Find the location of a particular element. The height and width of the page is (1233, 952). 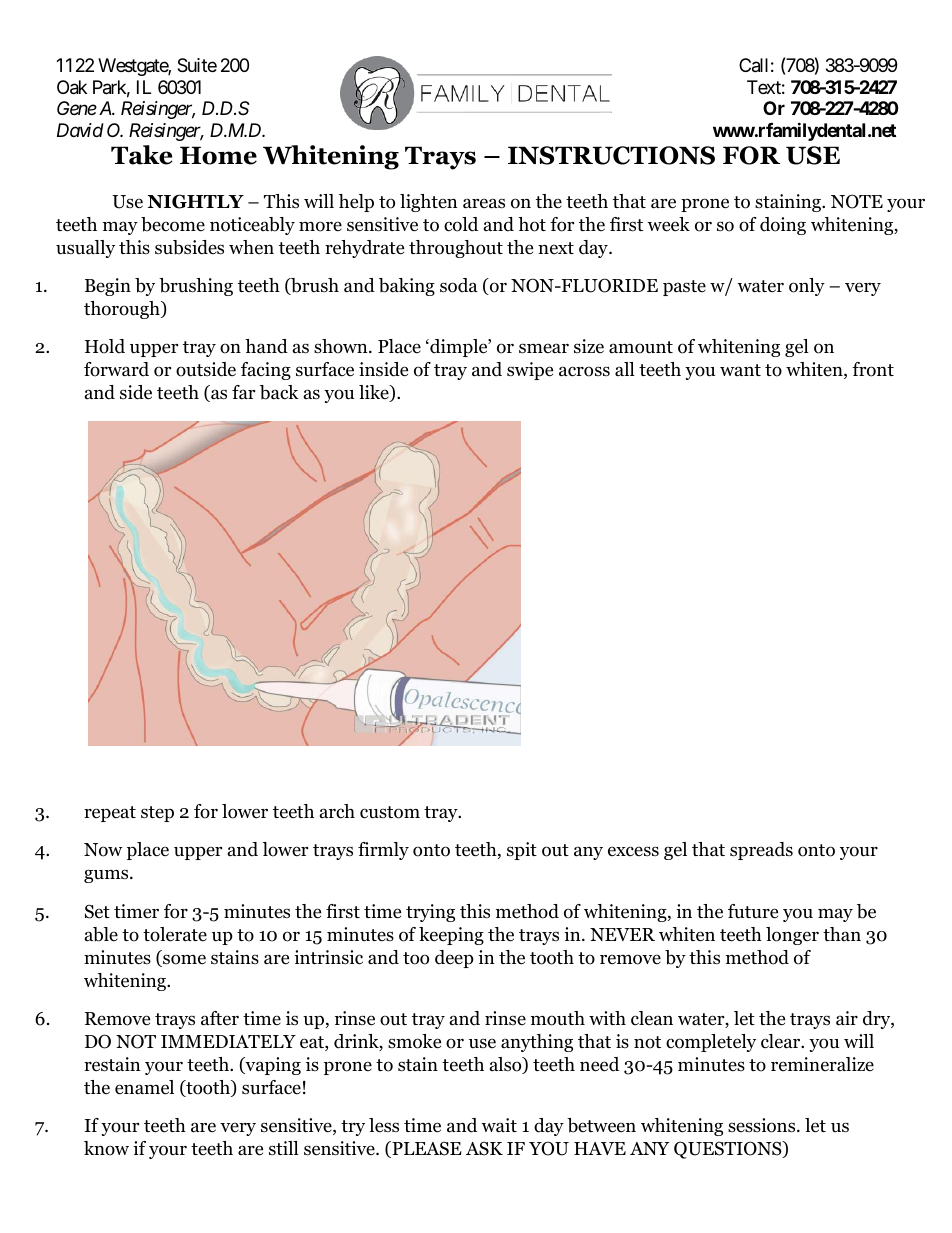

spit is located at coordinates (522, 851).
